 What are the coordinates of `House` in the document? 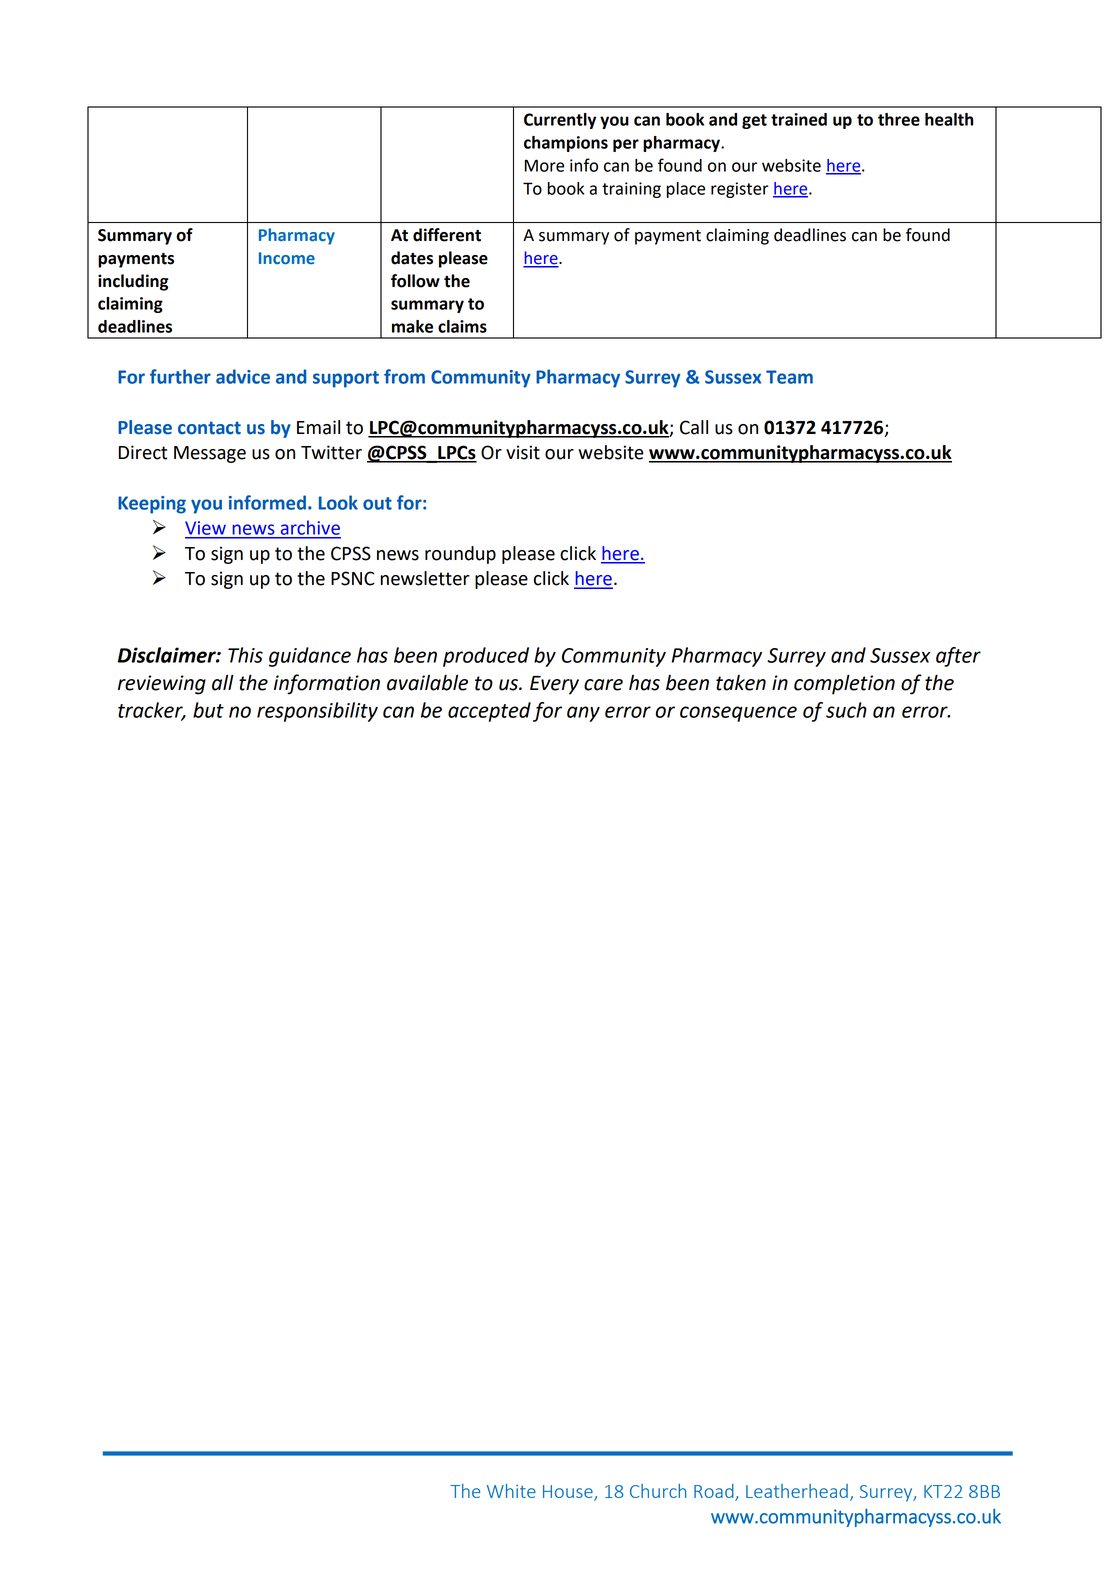 It's located at (569, 1492).
